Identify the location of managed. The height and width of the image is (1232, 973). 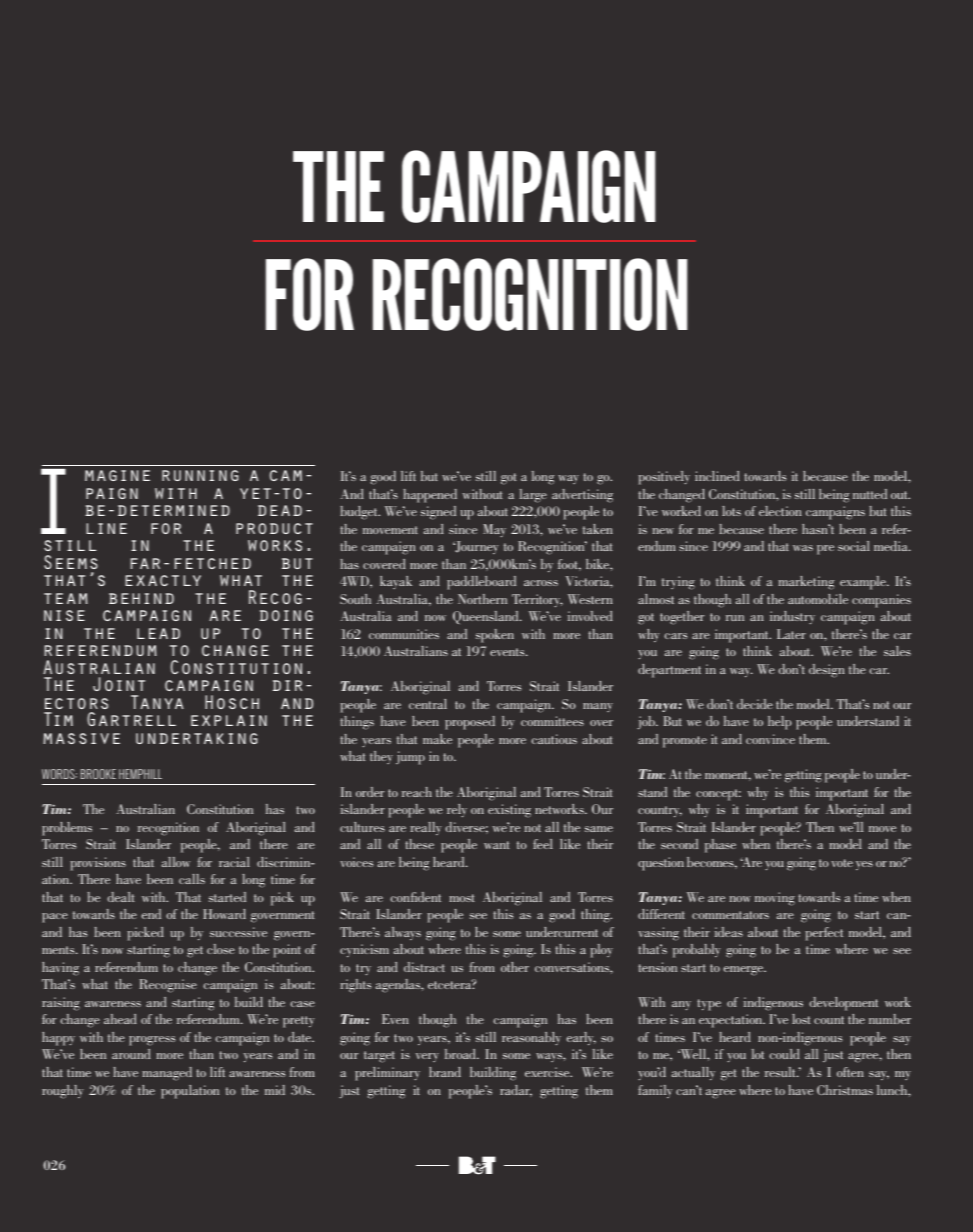
(167, 1074).
